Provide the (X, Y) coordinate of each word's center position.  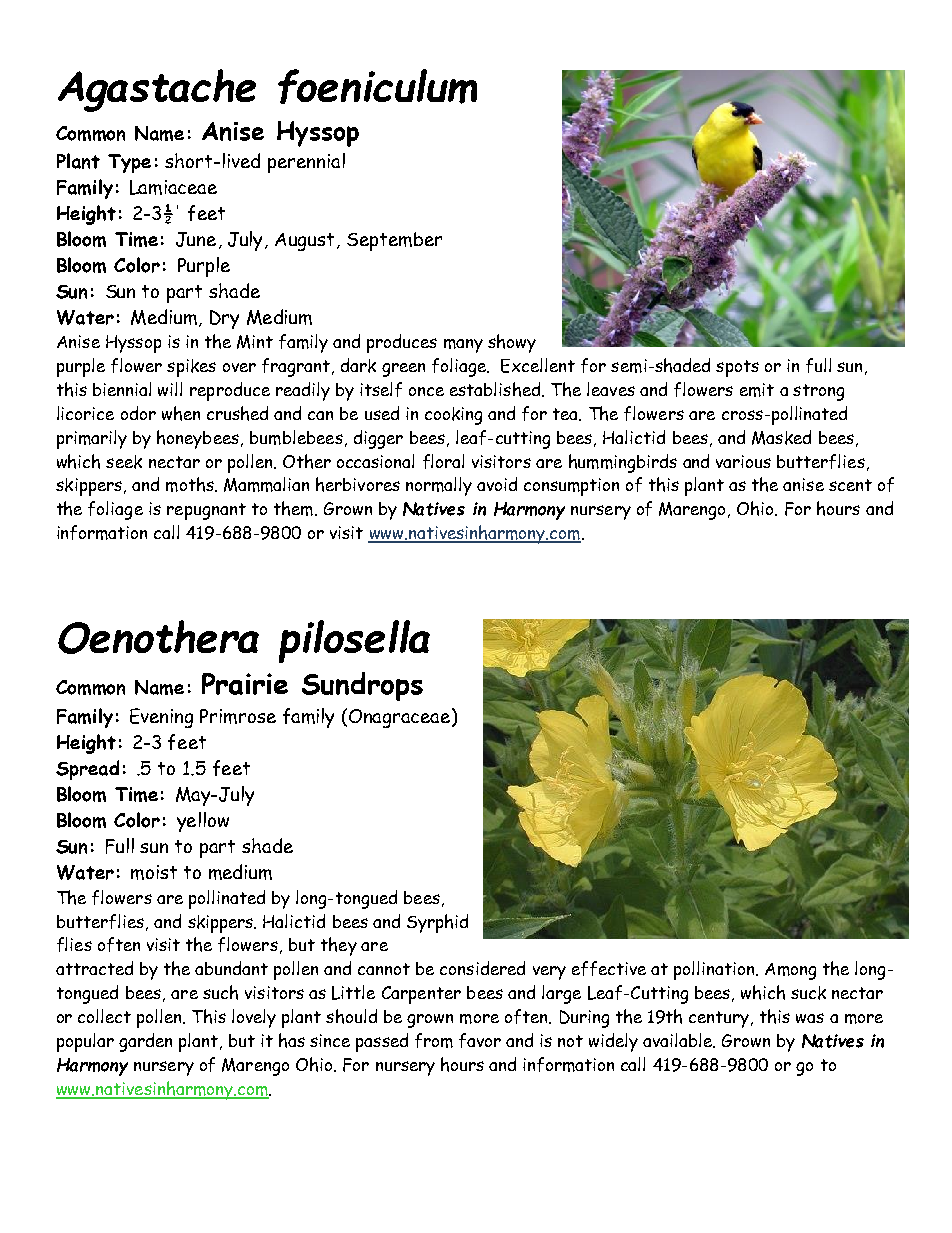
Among (790, 971)
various (743, 461)
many (463, 346)
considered (482, 968)
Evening (161, 718)
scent (850, 485)
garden (145, 1042)
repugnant (206, 511)
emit (757, 390)
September (394, 241)
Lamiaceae (173, 187)
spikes (191, 368)
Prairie (245, 684)
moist (154, 872)
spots (737, 368)
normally (439, 486)
